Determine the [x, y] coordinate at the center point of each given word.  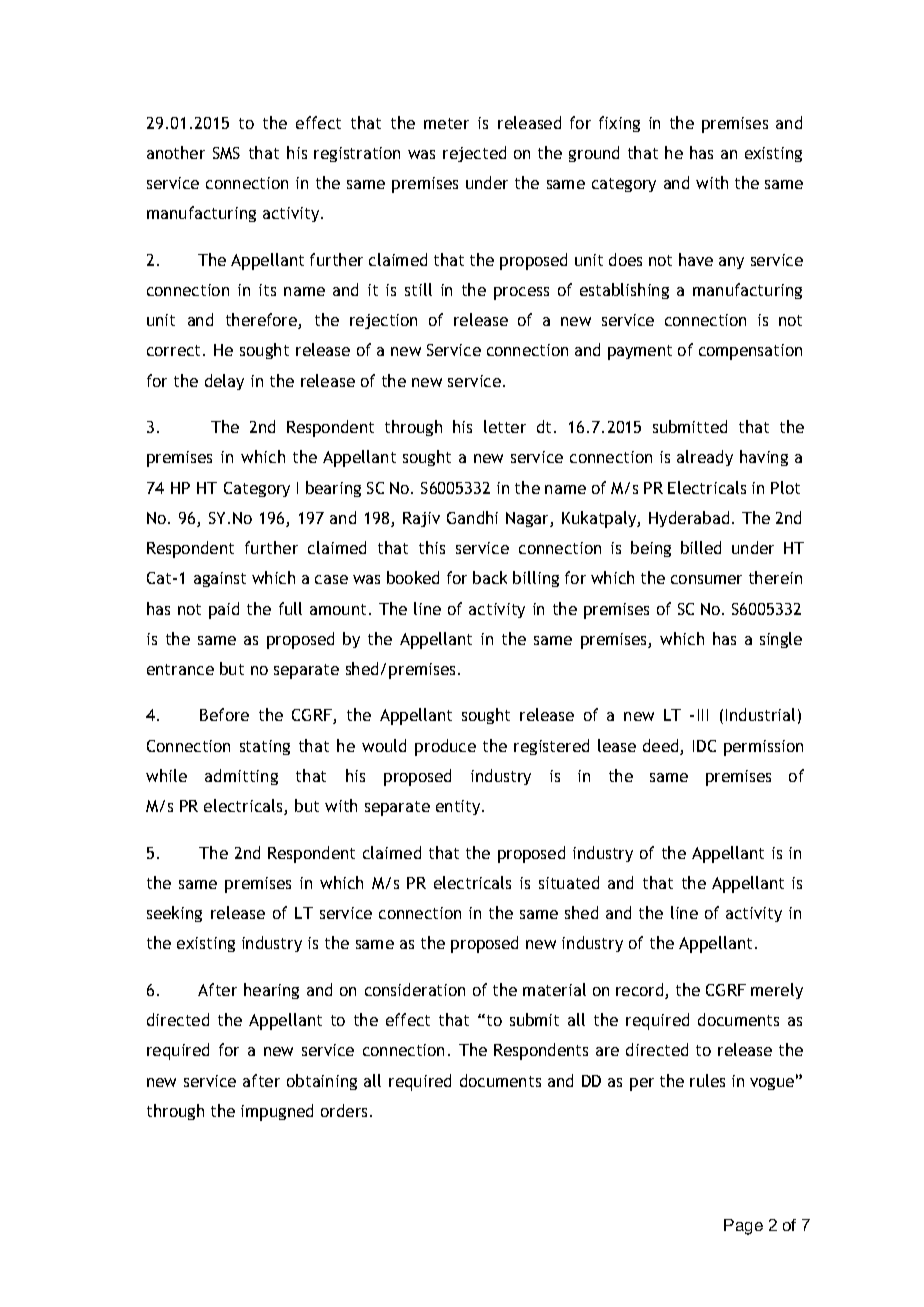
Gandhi [472, 517]
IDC [704, 746]
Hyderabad [689, 519]
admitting [241, 777]
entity [459, 807]
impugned [277, 1112]
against [220, 579]
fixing [619, 124]
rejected [474, 154]
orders [344, 1110]
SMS [226, 153]
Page [743, 1227]
